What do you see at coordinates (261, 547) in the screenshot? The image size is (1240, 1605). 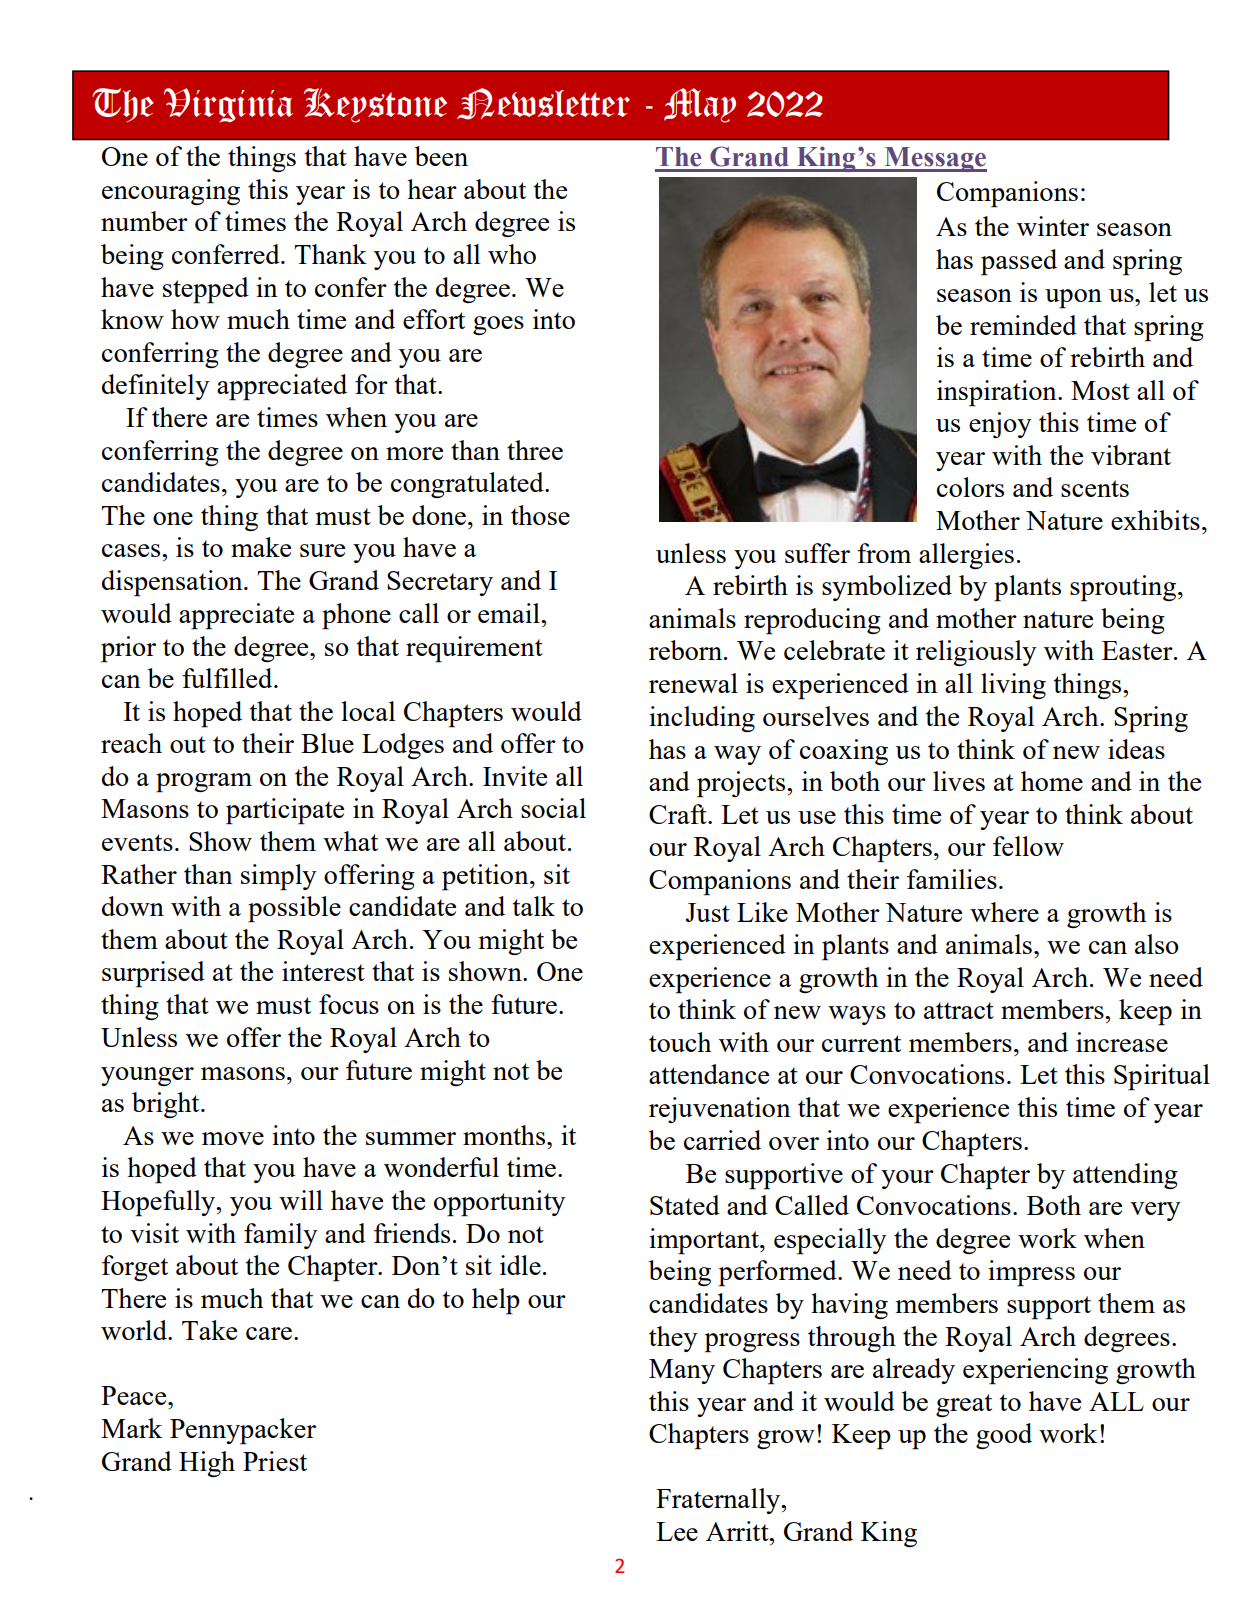 I see `make` at bounding box center [261, 547].
